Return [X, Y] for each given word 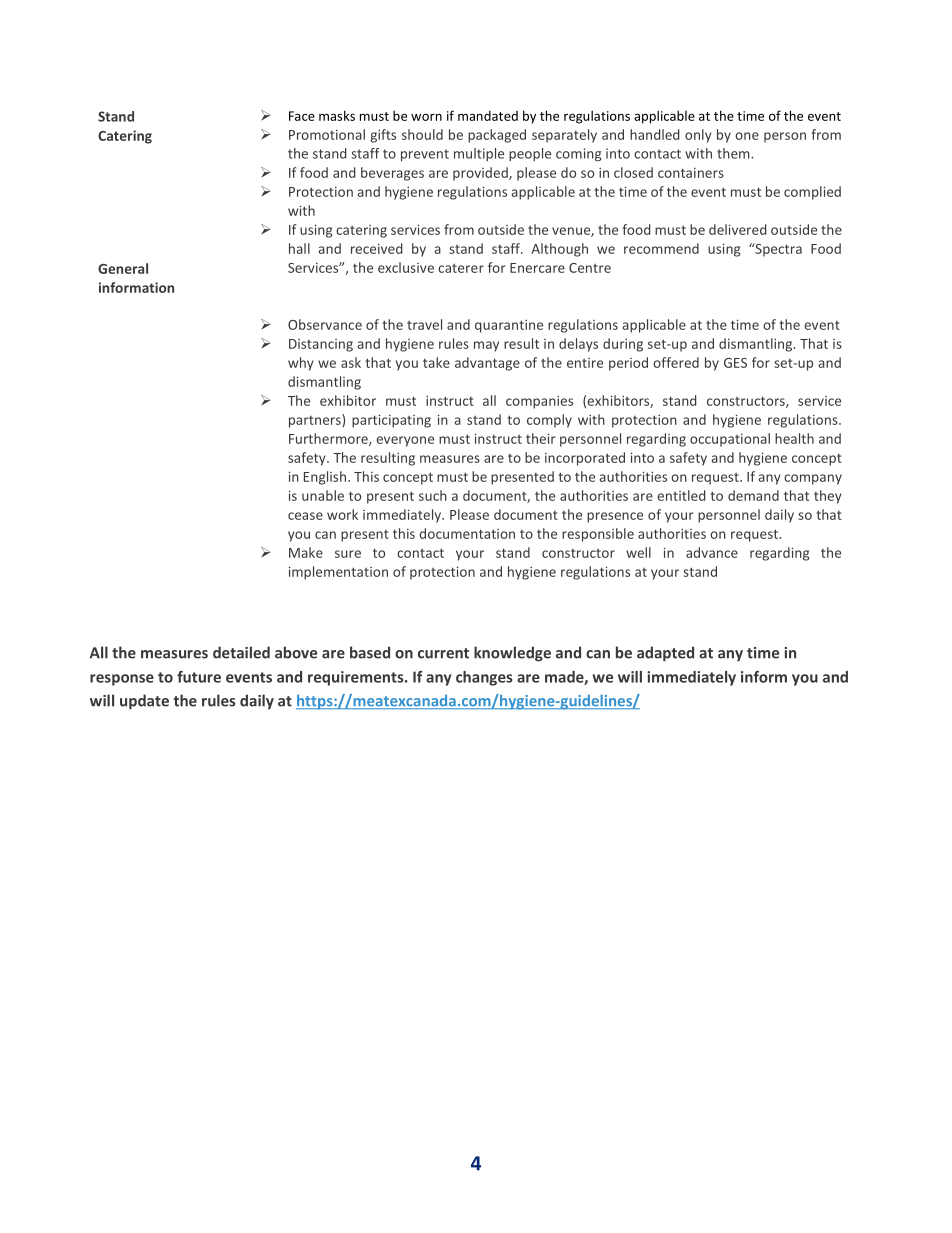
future [199, 677]
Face [302, 116]
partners [316, 421]
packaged [497, 136]
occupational [730, 440]
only [698, 136]
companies [539, 402]
